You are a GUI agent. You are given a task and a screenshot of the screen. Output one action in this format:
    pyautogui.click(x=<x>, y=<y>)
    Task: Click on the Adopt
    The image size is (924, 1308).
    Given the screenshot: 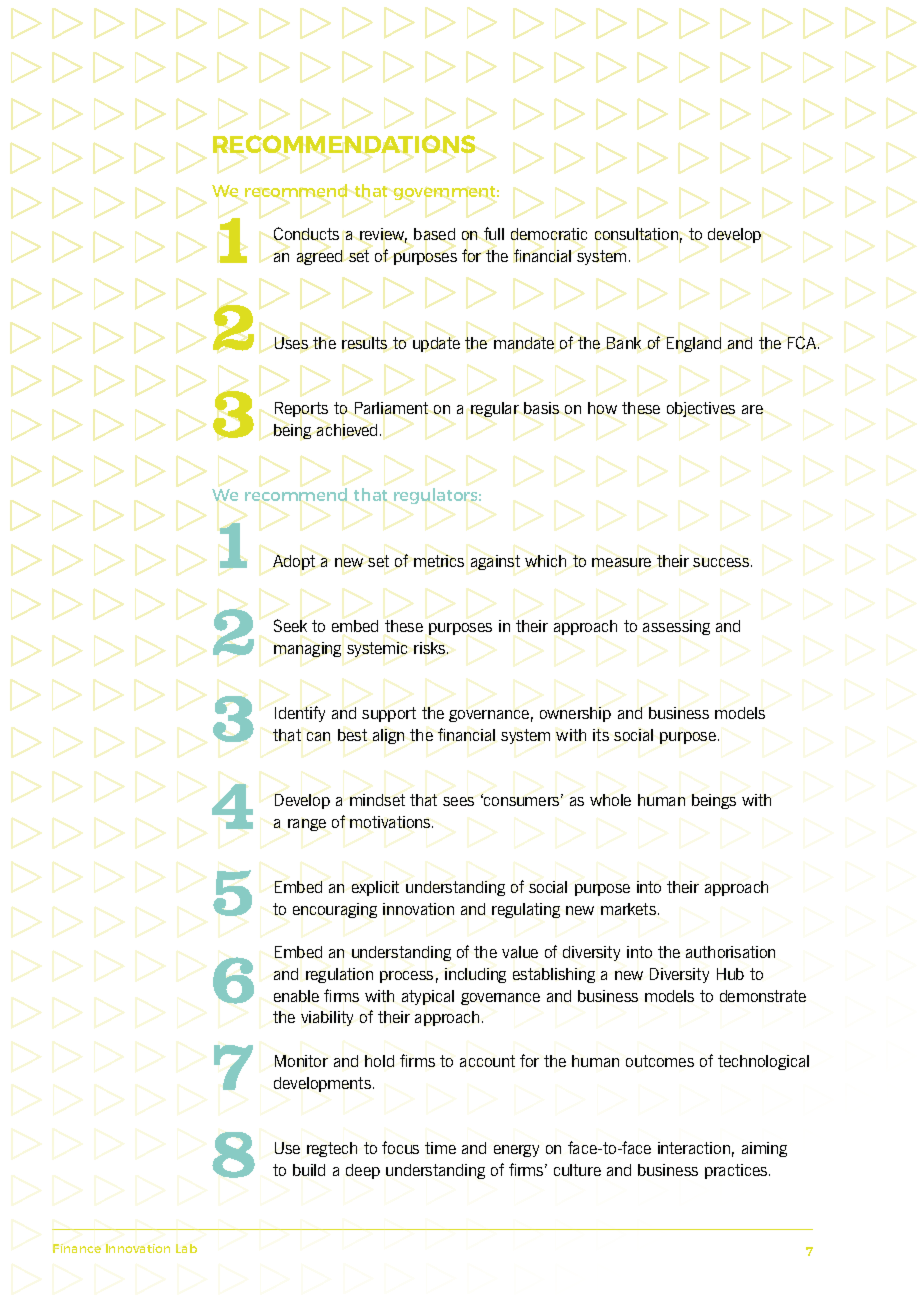 What is the action you would take?
    pyautogui.click(x=294, y=562)
